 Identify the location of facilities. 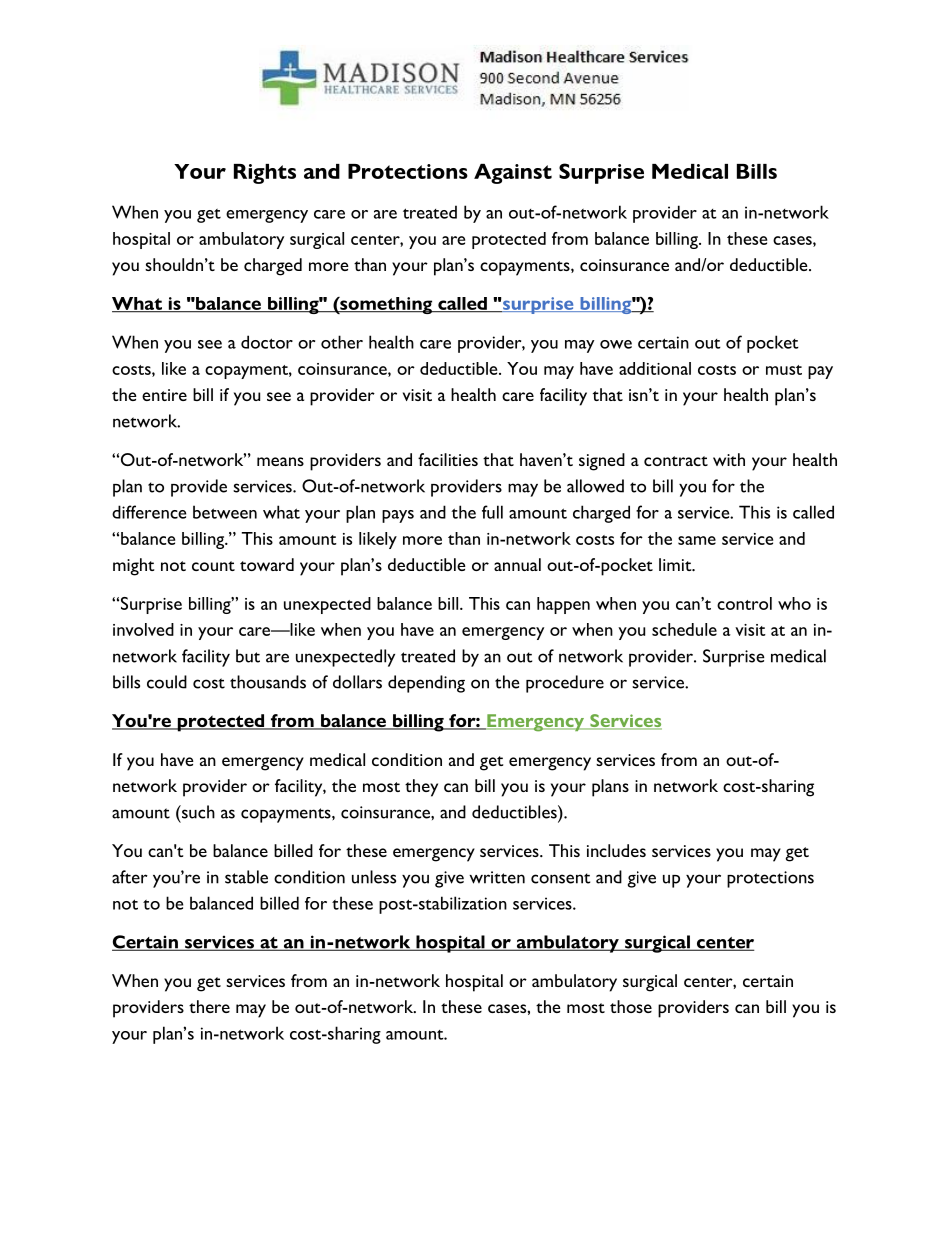
(448, 459).
